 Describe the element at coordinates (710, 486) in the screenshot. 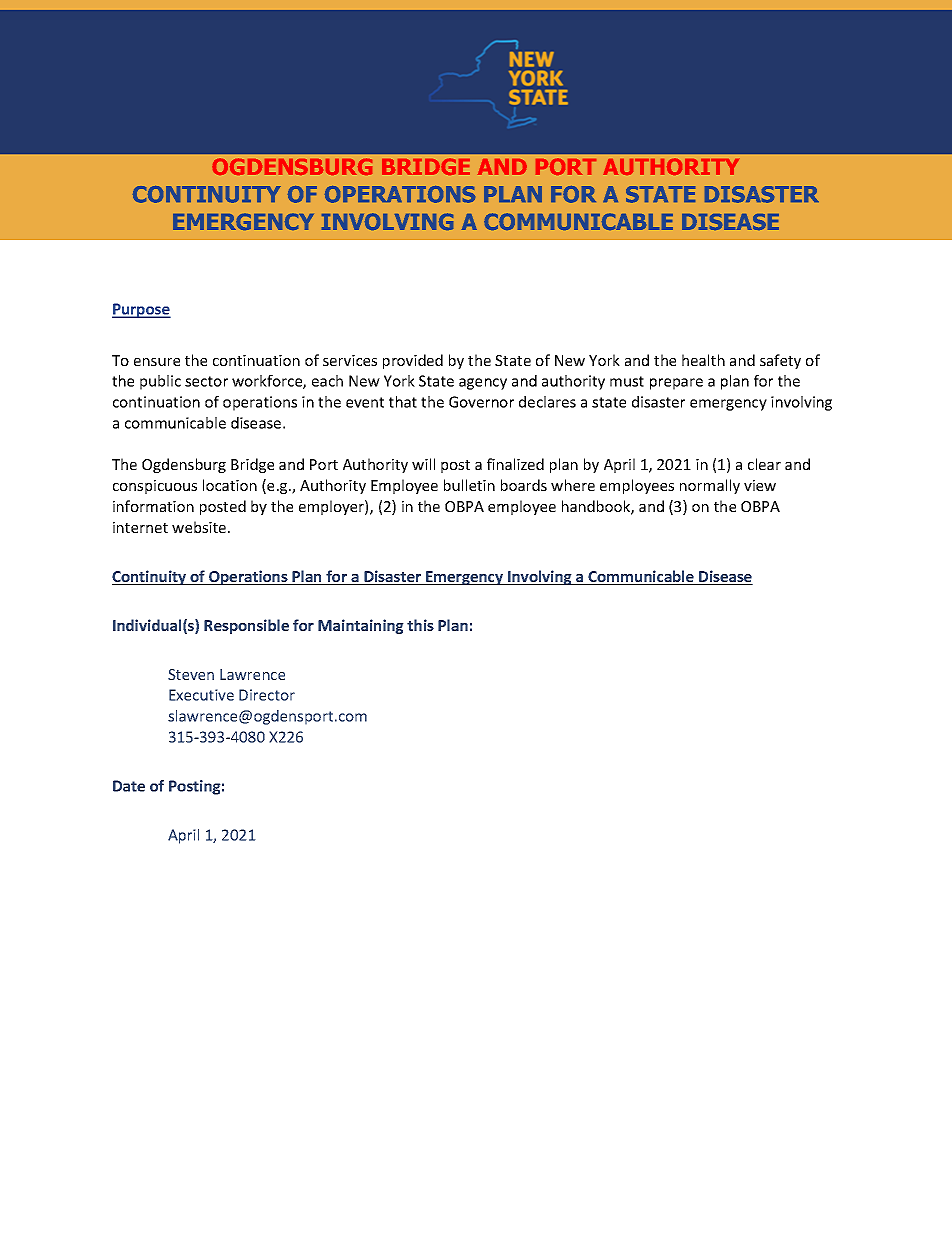

I see `normally` at that location.
